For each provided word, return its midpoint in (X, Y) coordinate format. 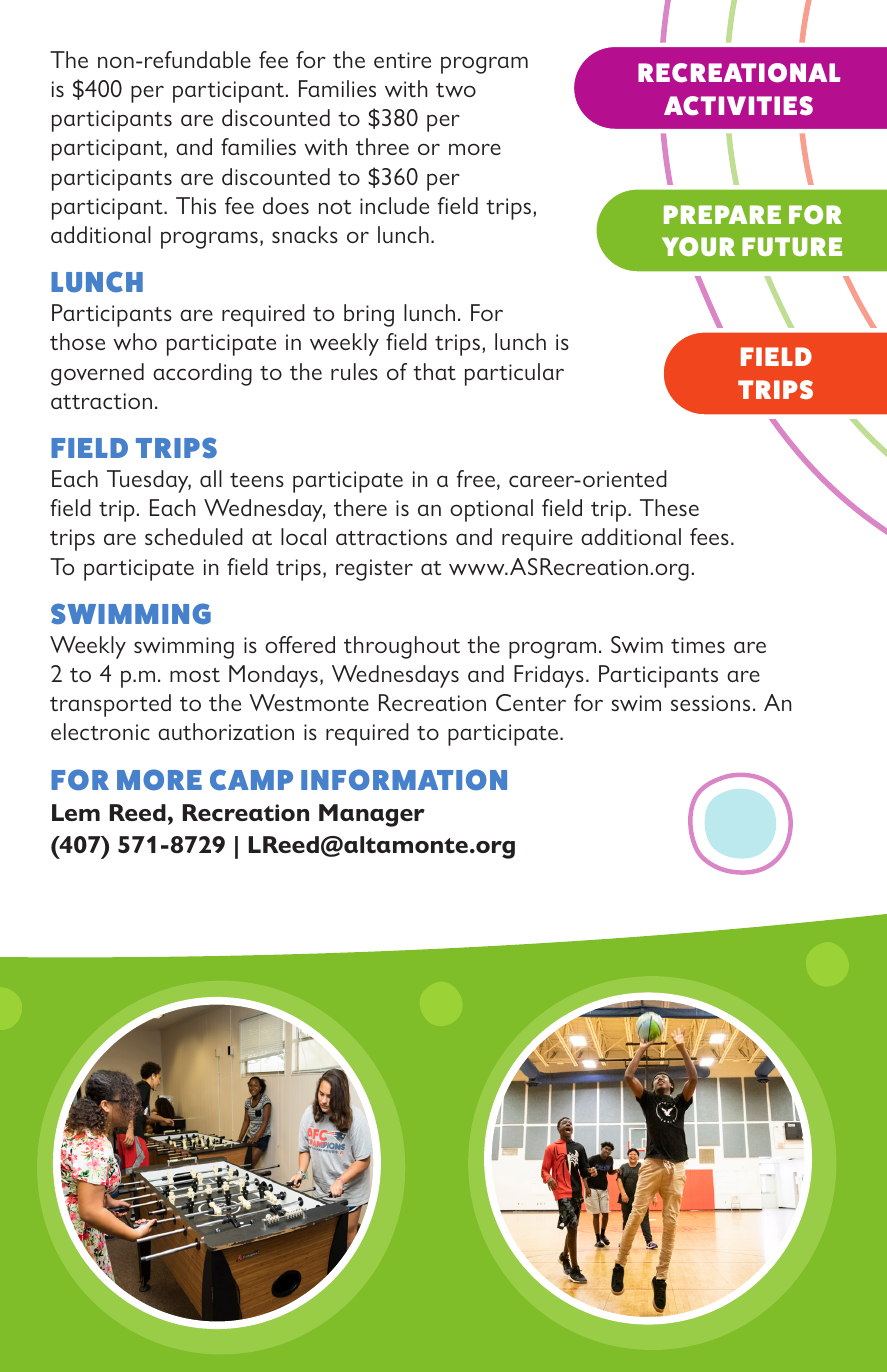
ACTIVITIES (738, 106)
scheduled (194, 536)
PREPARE (722, 214)
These (669, 507)
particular (514, 374)
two (456, 90)
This (196, 205)
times (698, 645)
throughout (402, 647)
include (394, 205)
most (195, 675)
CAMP (251, 780)
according (202, 374)
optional (491, 510)
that (434, 371)
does (286, 205)
